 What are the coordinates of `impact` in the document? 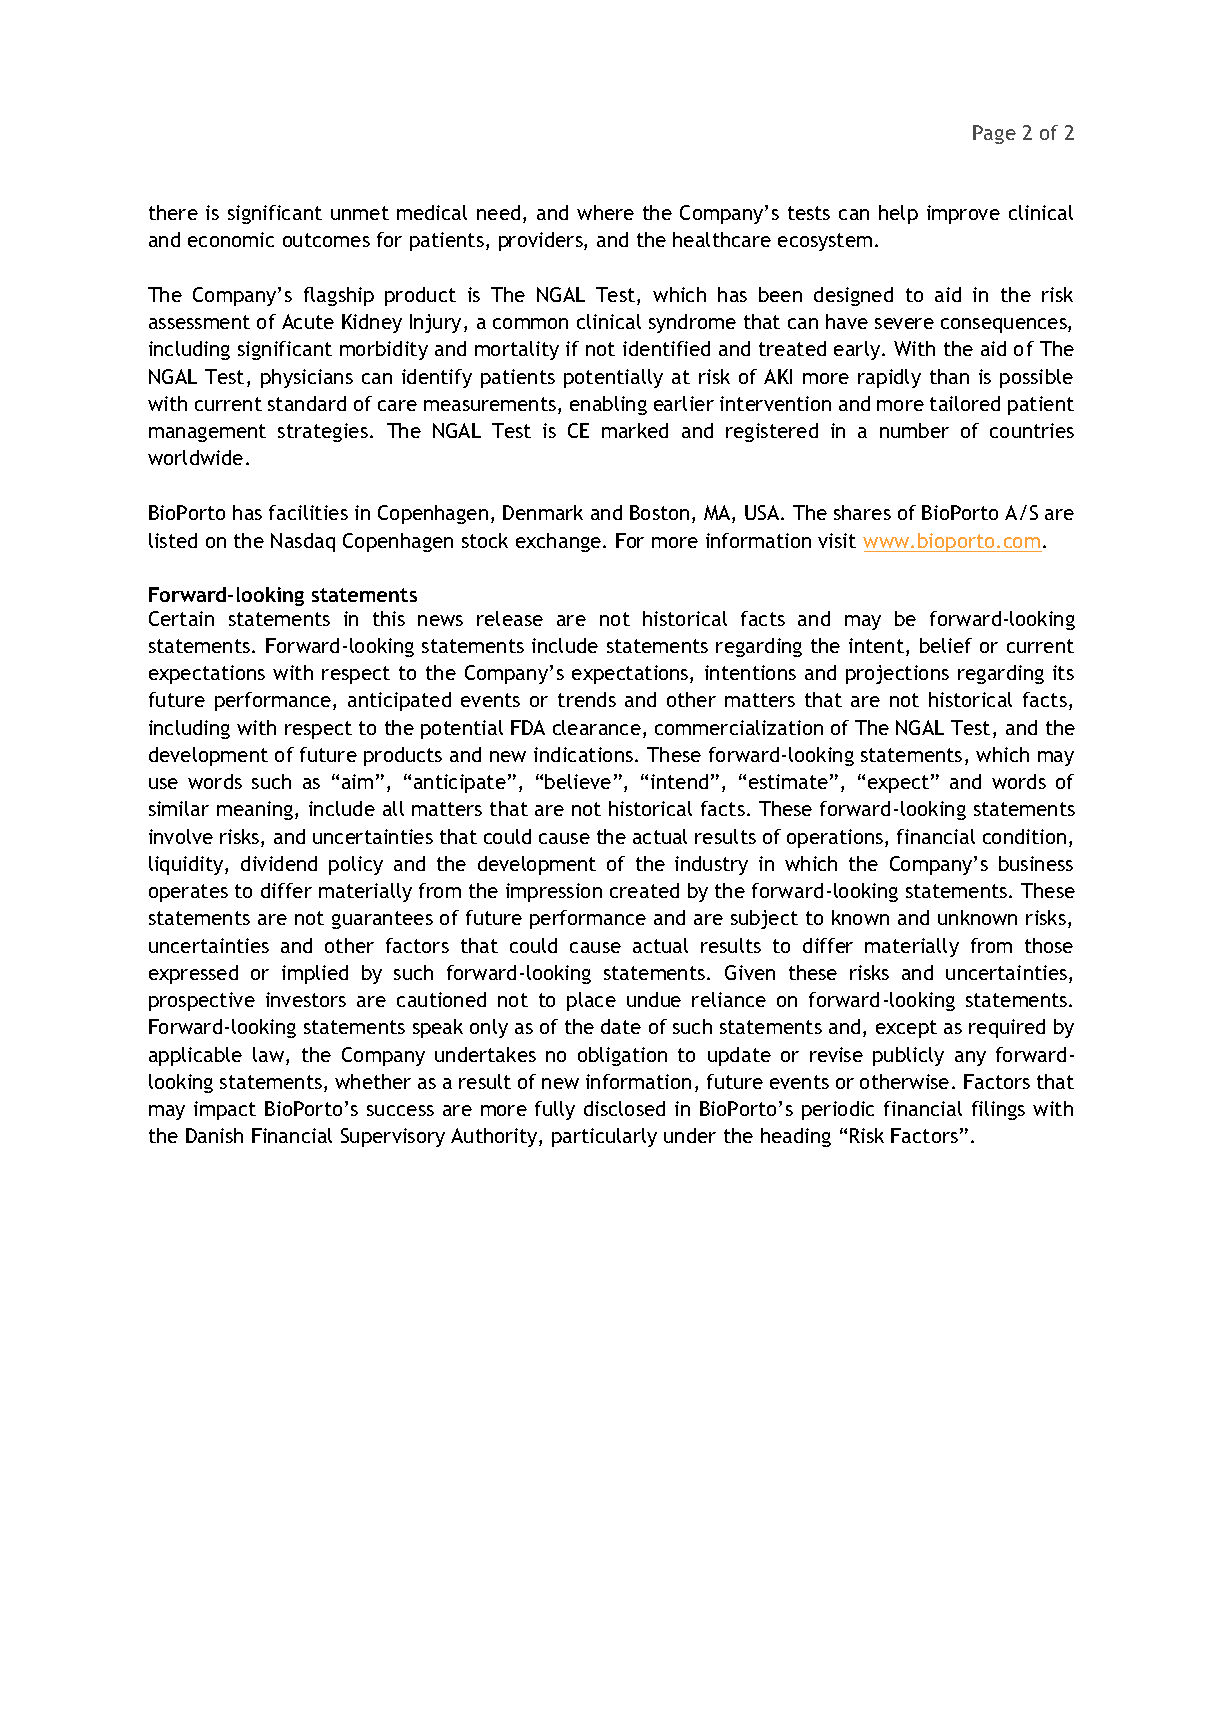 It's located at (225, 1110).
